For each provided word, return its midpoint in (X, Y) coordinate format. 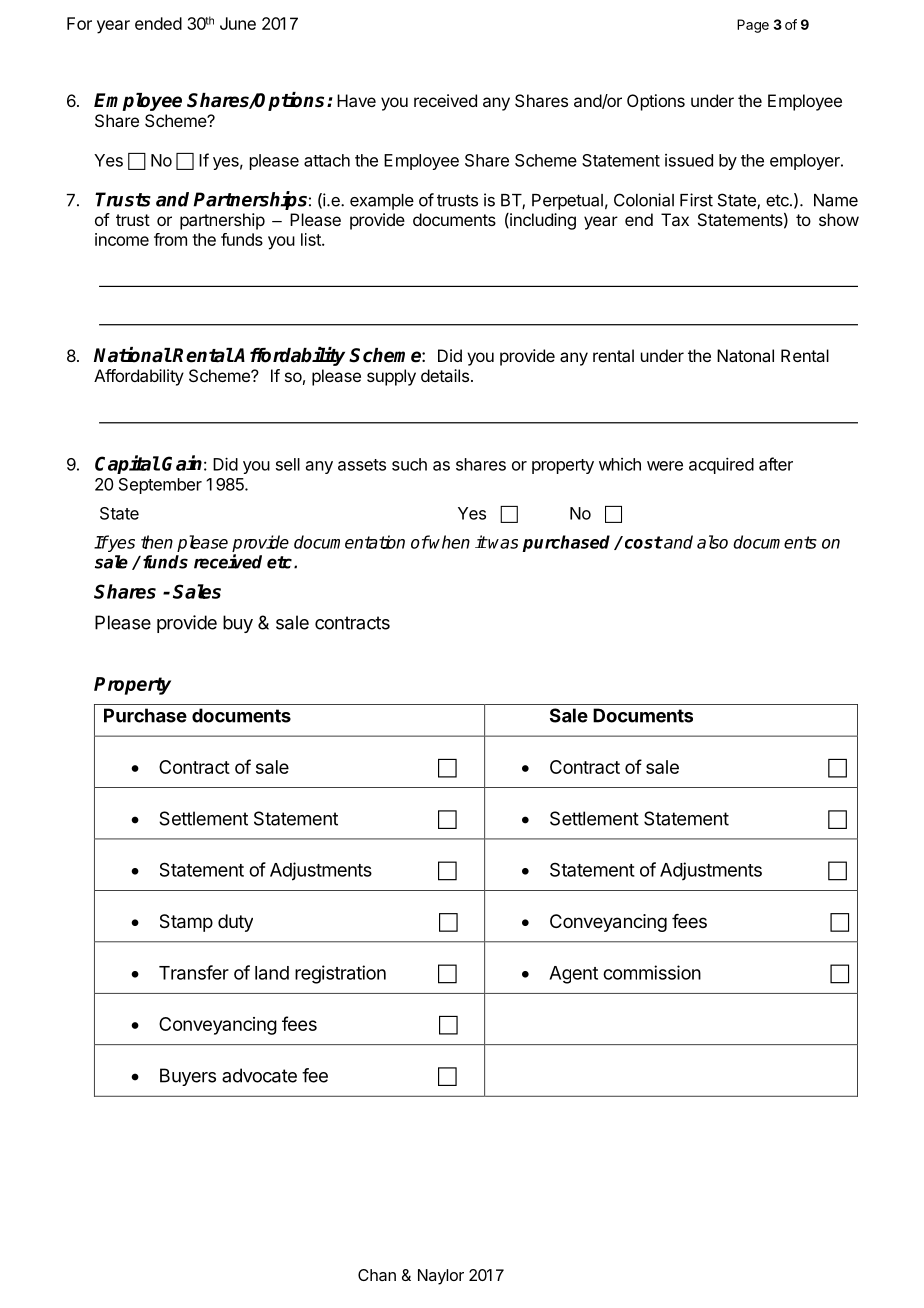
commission (652, 972)
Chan (377, 1275)
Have (356, 100)
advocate (259, 1075)
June (238, 23)
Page (753, 26)
